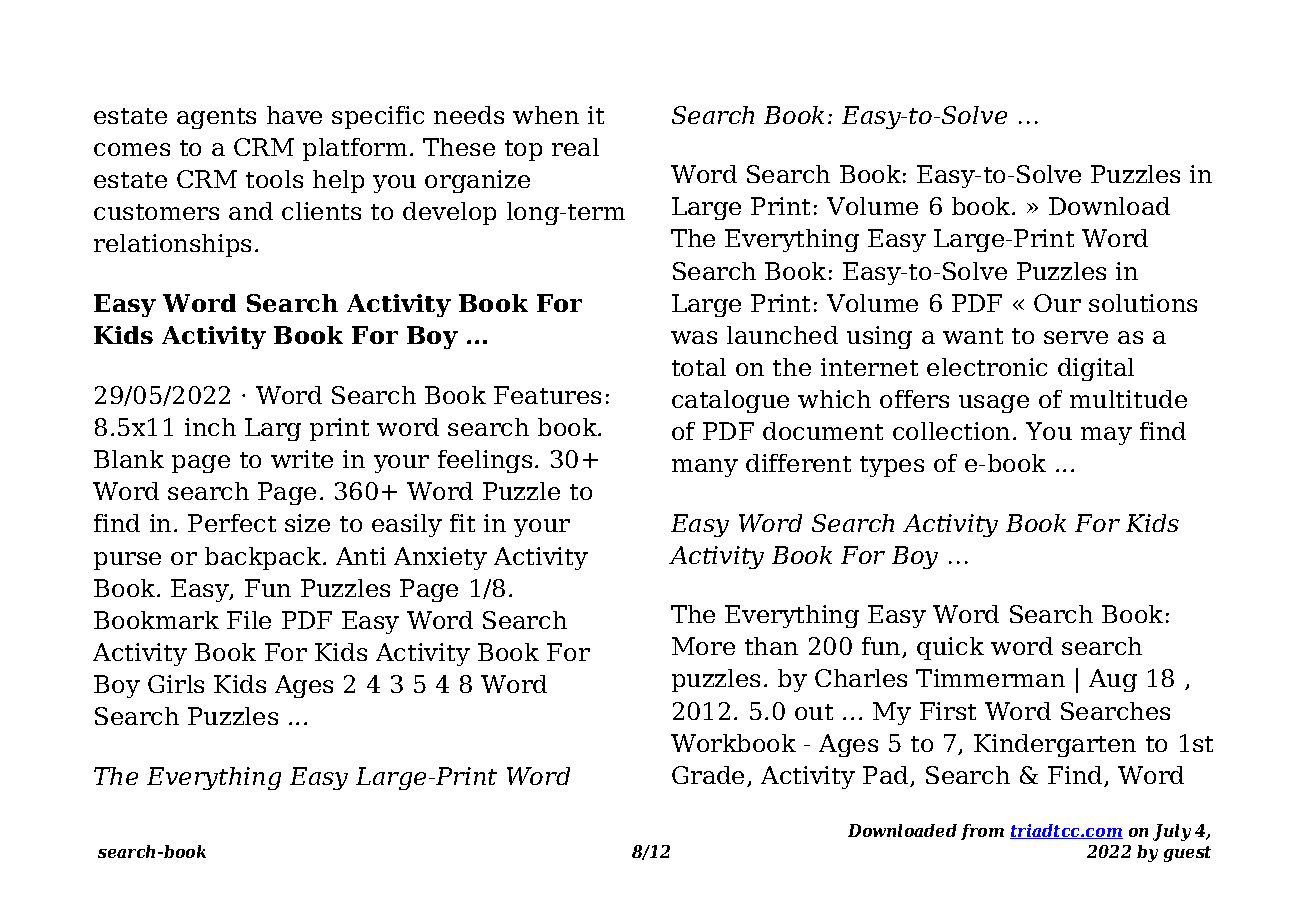  What do you see at coordinates (1096, 369) in the screenshot?
I see `digital` at bounding box center [1096, 369].
